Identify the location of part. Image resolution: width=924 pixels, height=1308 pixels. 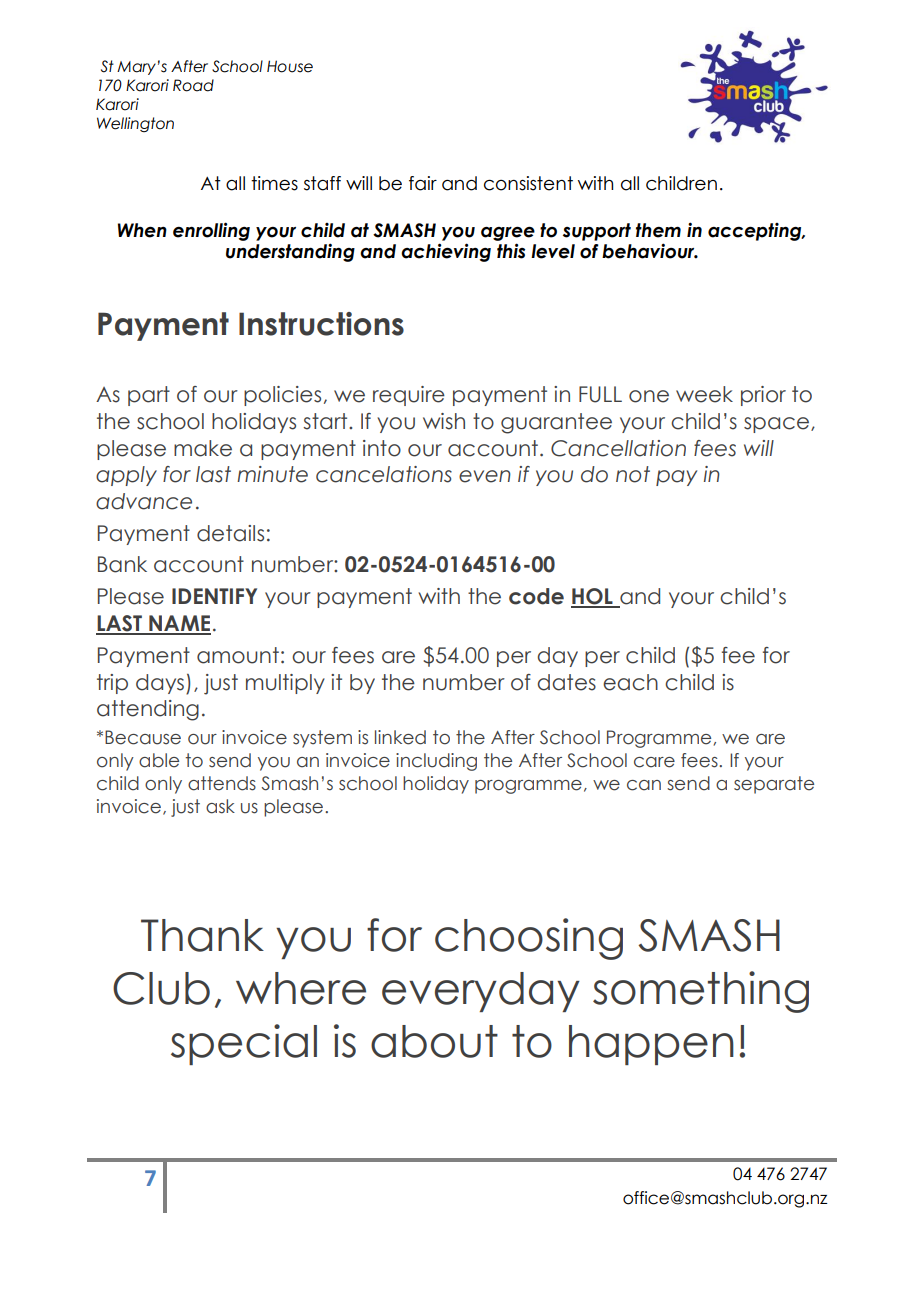
(149, 396).
